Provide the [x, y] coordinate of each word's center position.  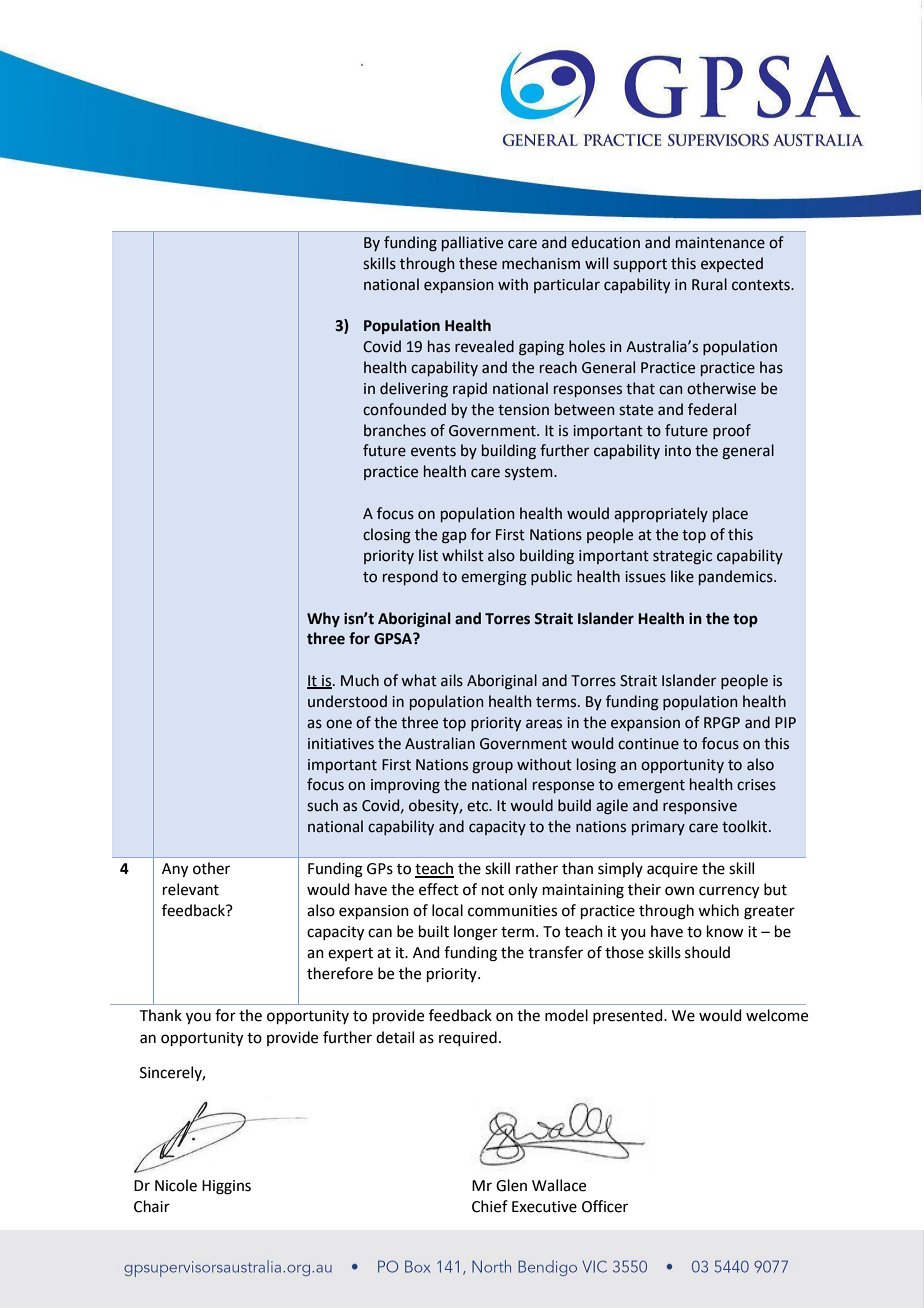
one [339, 724]
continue [648, 744]
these [478, 263]
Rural [709, 284]
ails [452, 680]
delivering [414, 390]
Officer [605, 1206]
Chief [490, 1206]
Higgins [226, 1187]
